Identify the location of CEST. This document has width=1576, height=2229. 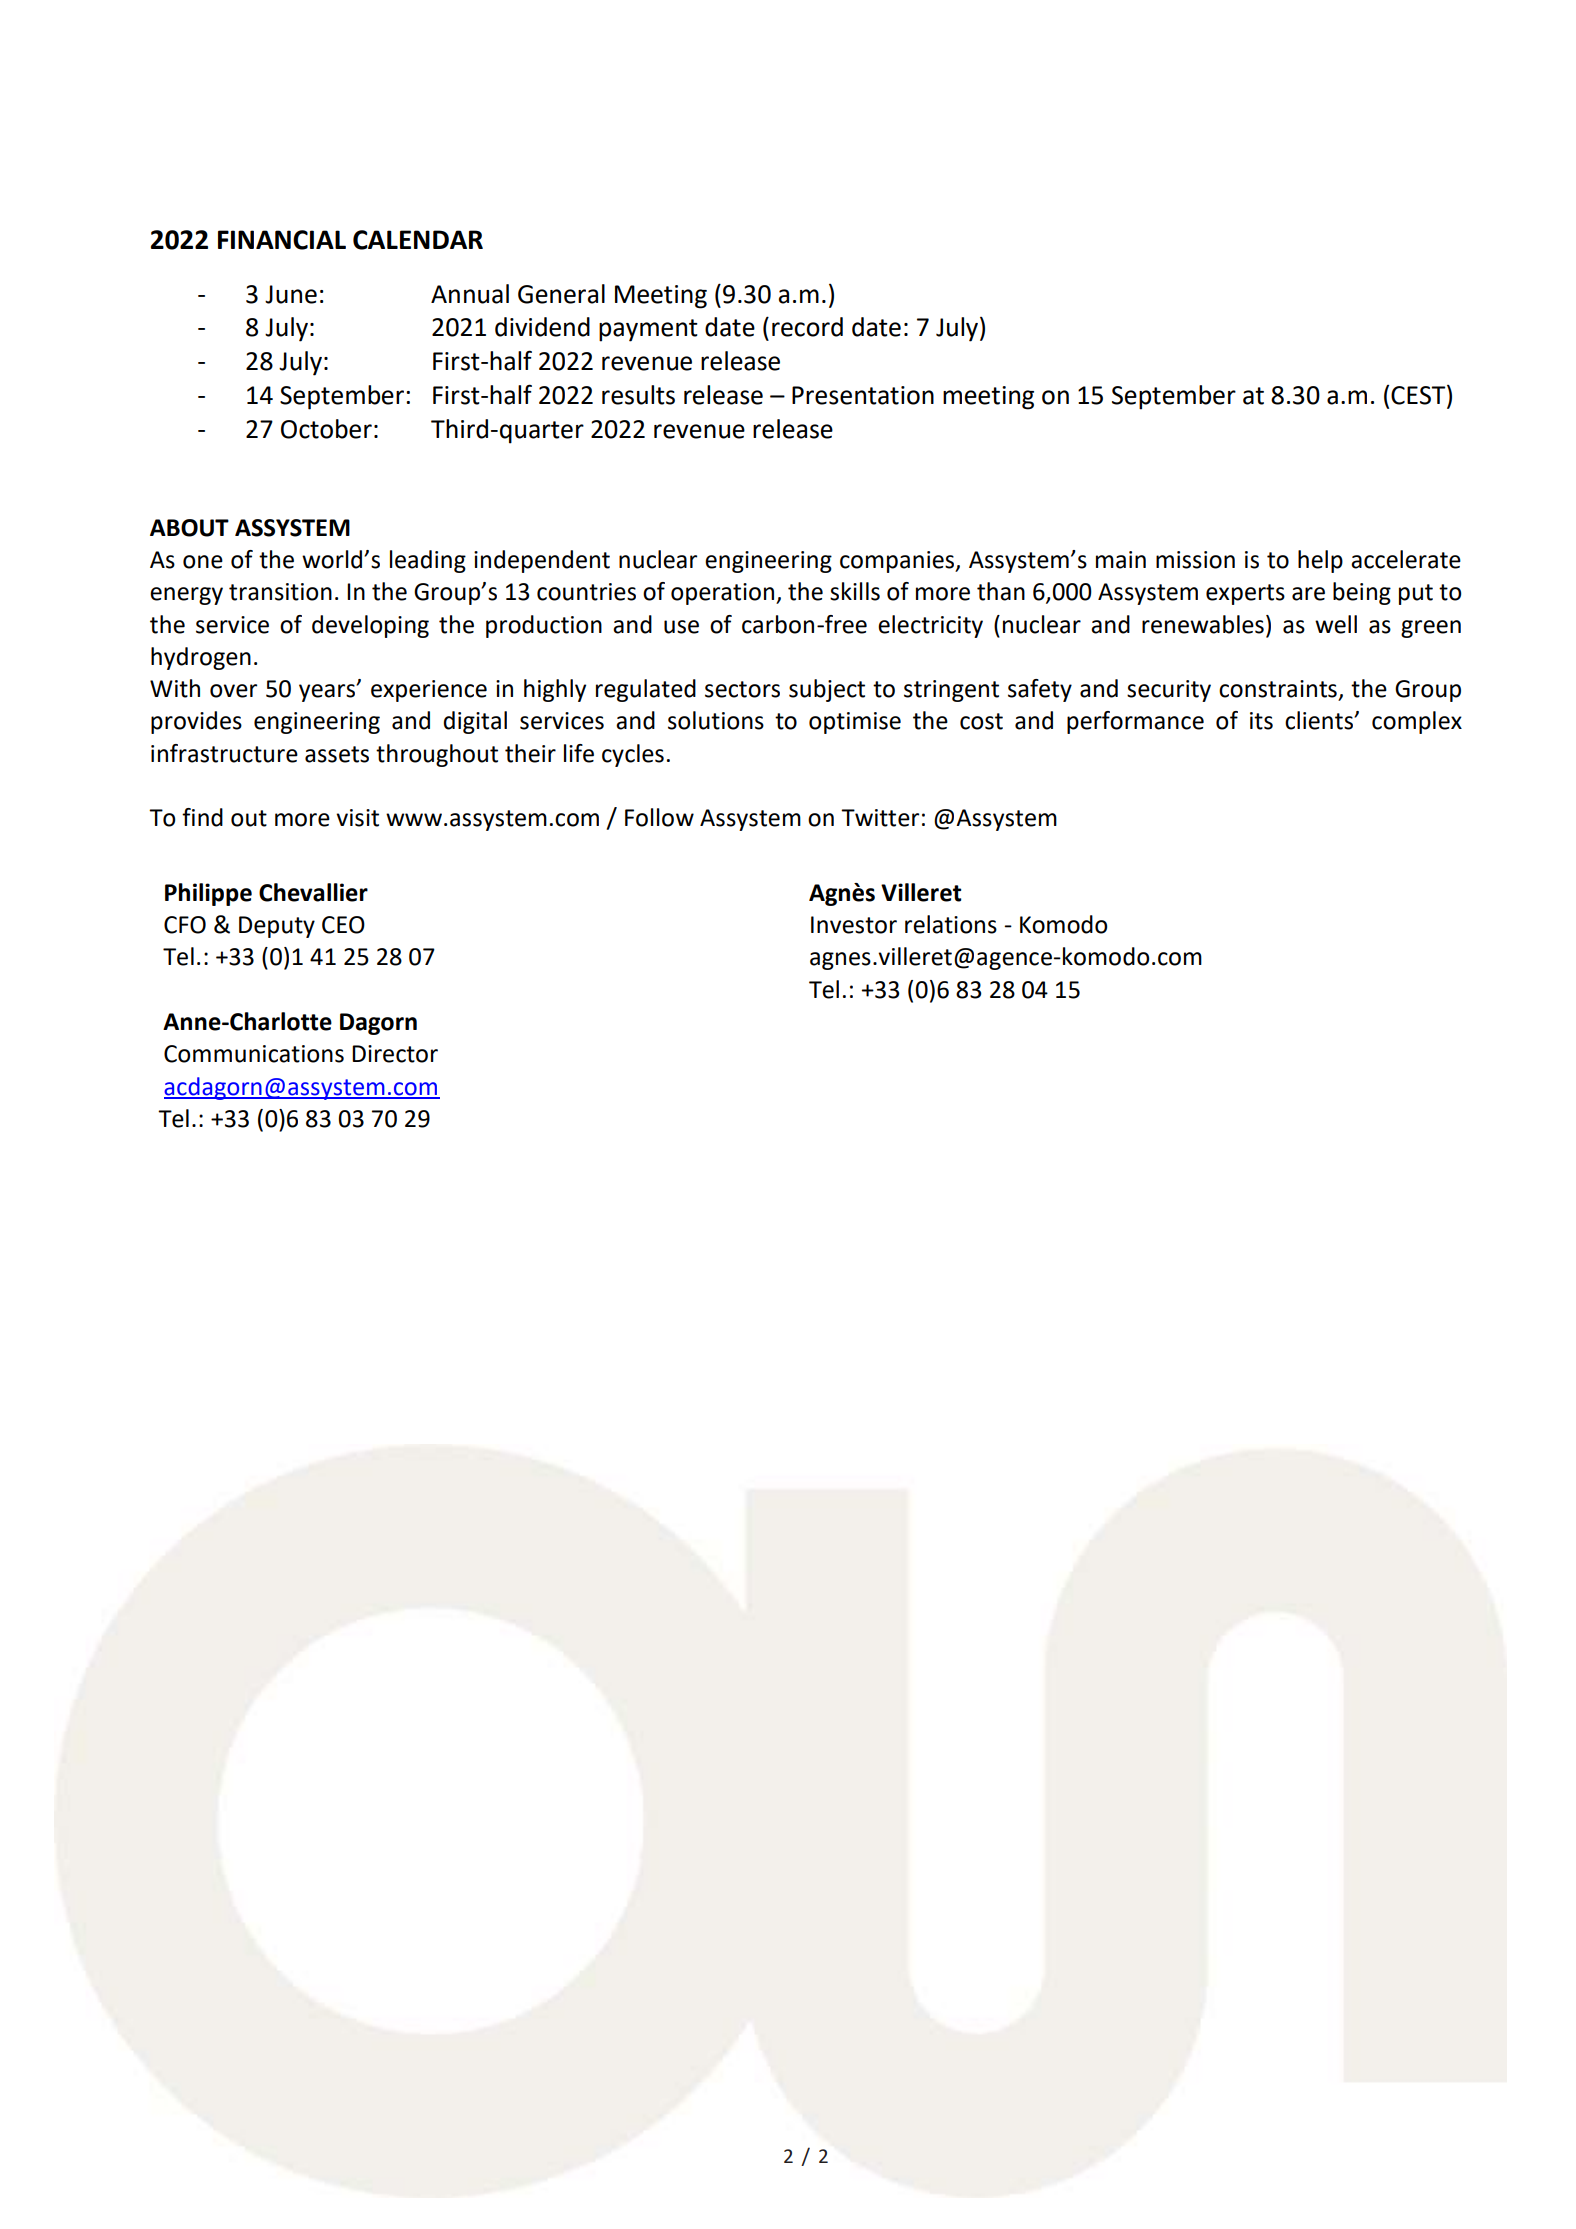
(1419, 396).
